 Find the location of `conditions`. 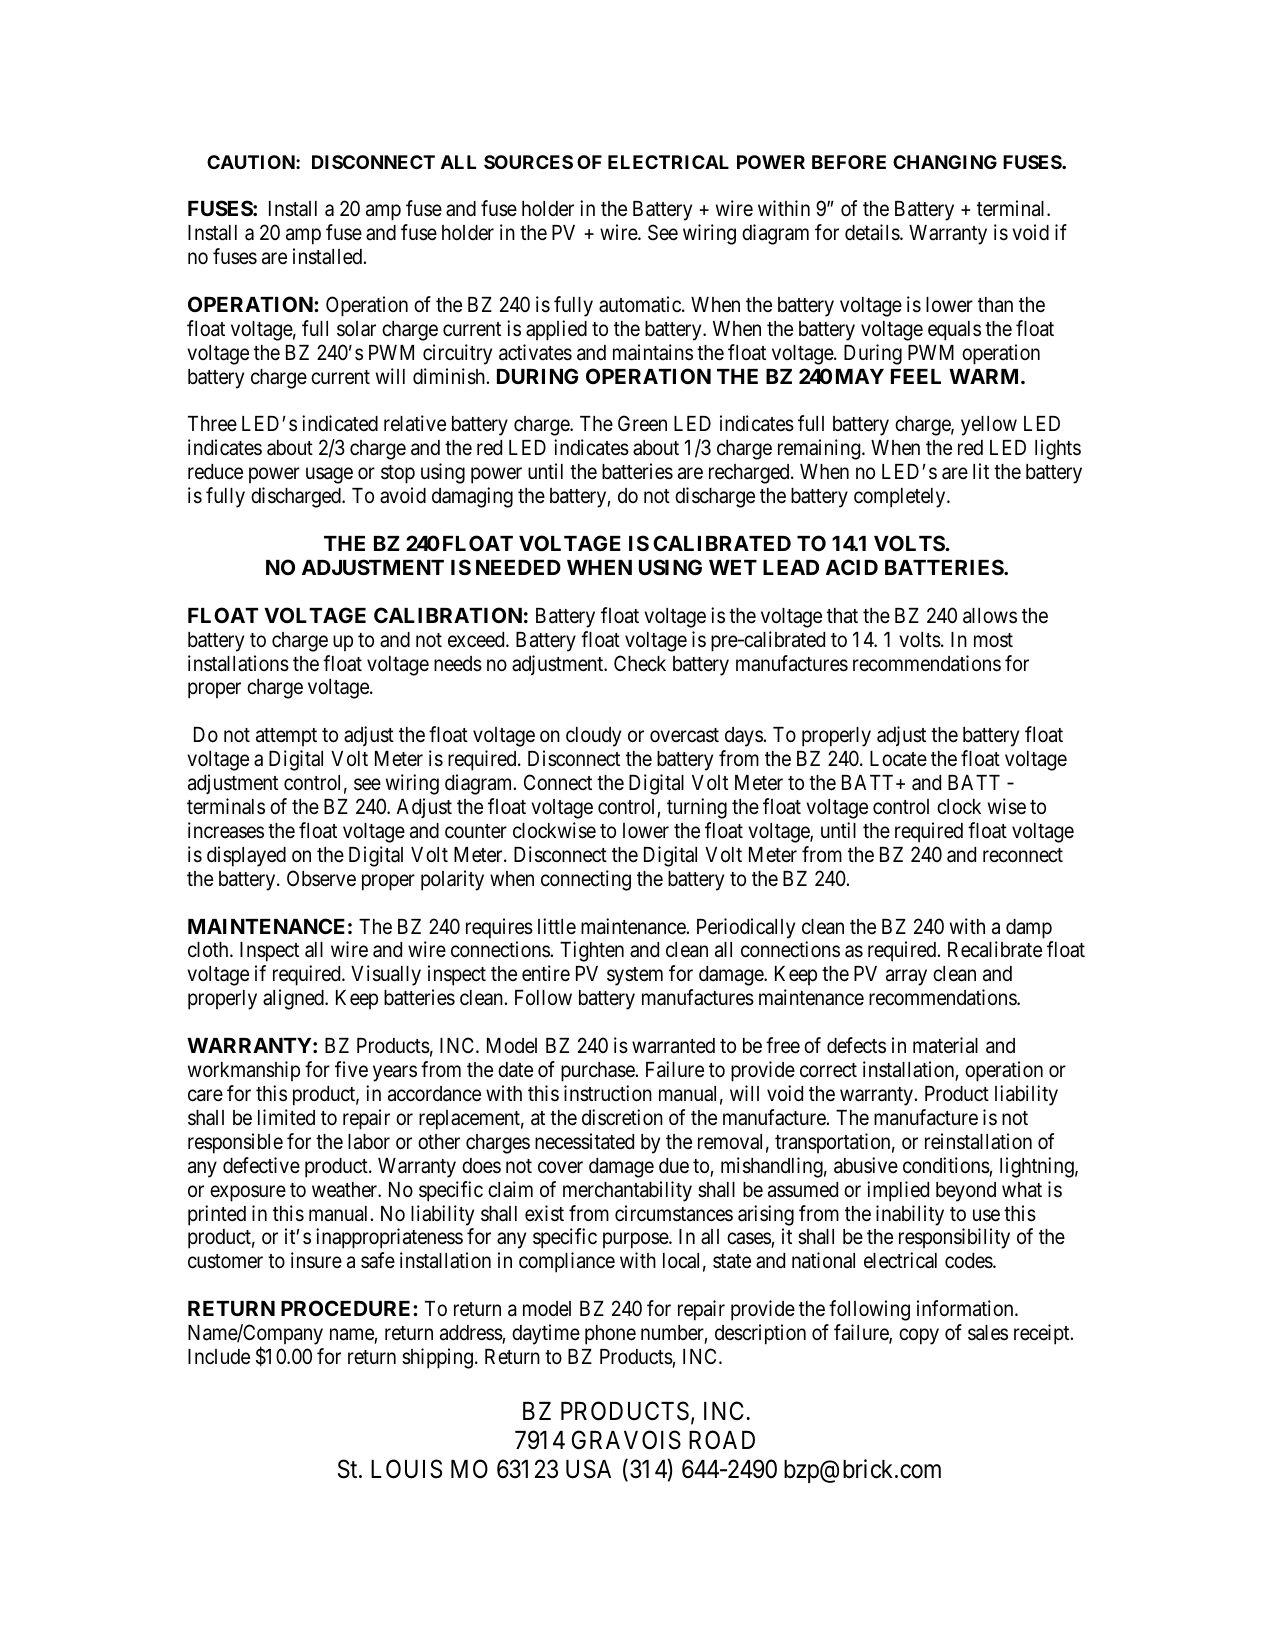

conditions is located at coordinates (946, 1165).
